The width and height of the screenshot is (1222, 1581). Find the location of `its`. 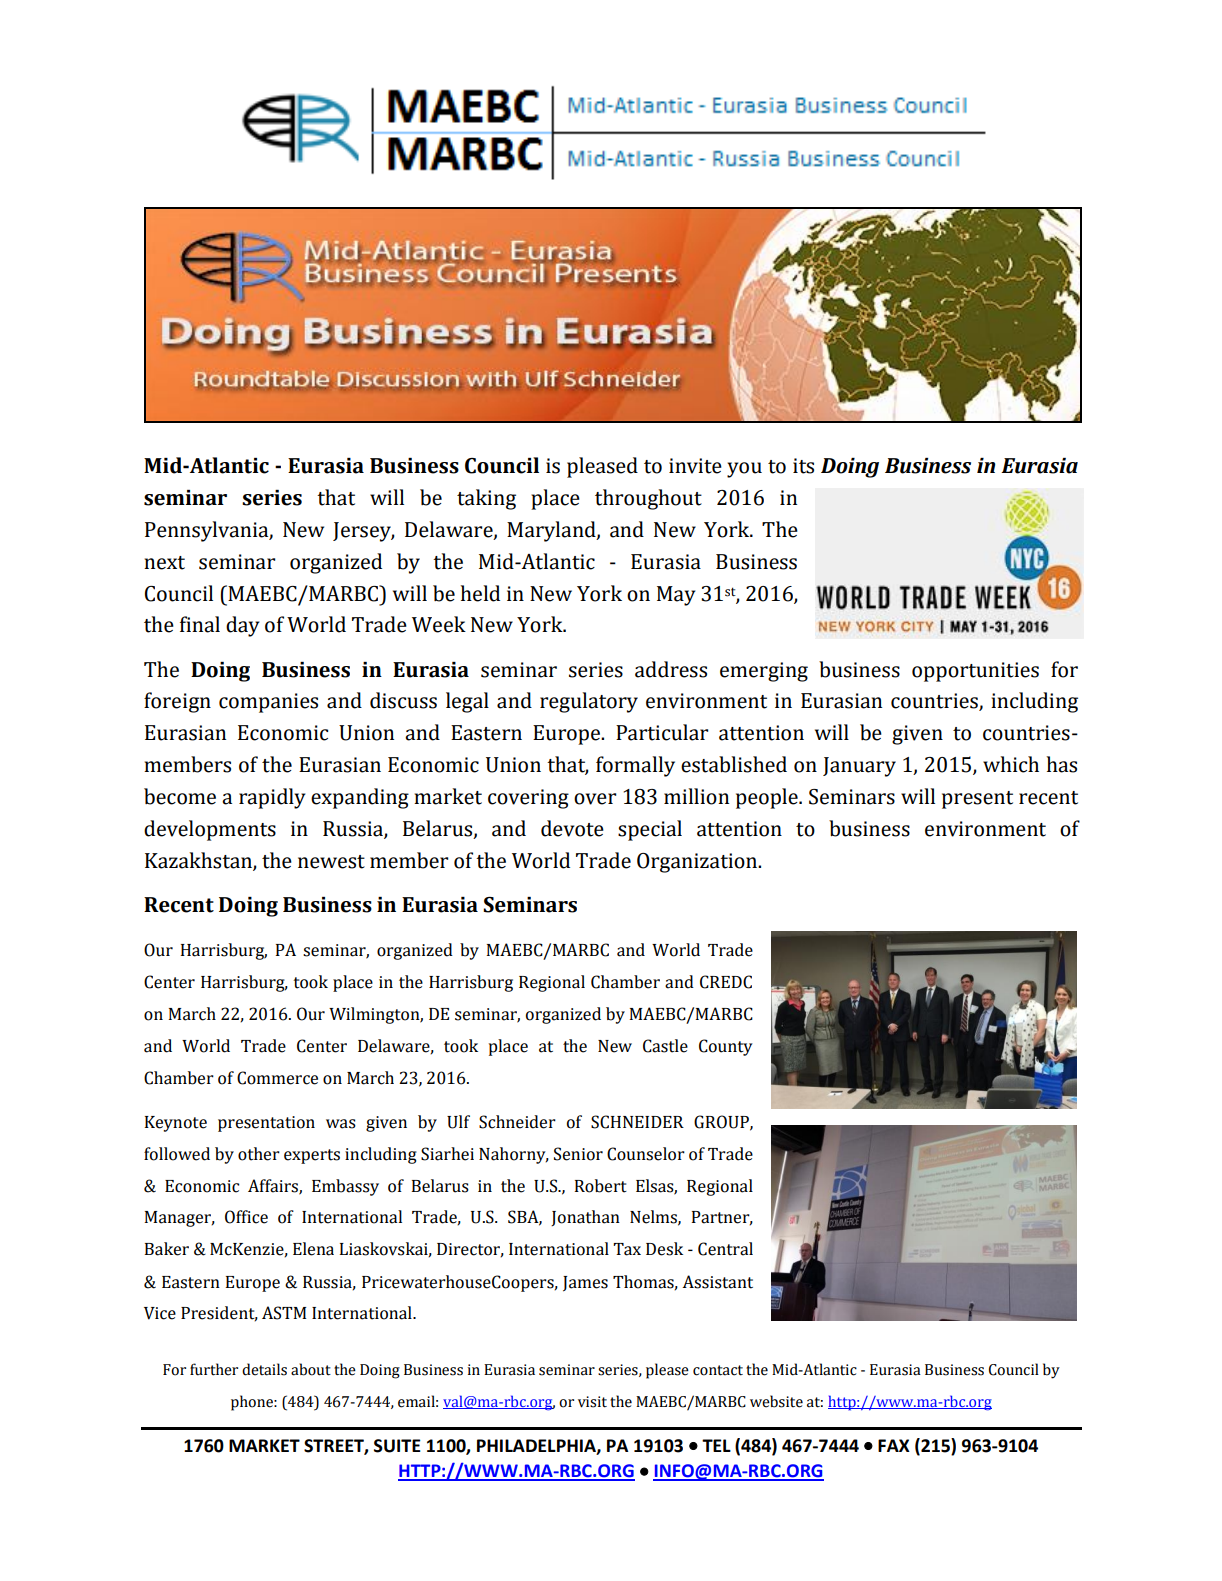

its is located at coordinates (803, 466).
